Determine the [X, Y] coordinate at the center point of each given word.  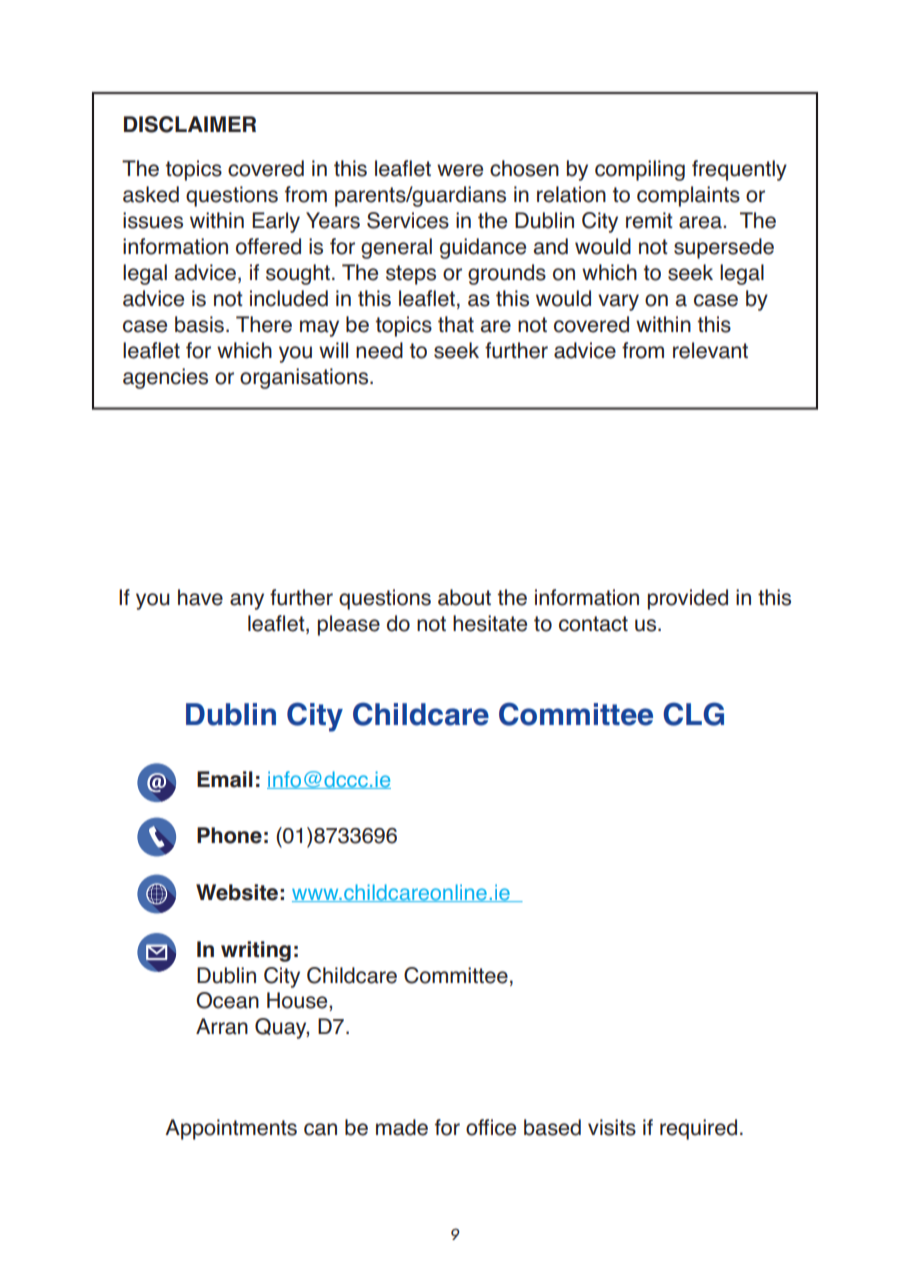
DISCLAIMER [190, 124]
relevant [710, 350]
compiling [640, 170]
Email [225, 779]
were [460, 170]
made [402, 1127]
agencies [165, 378]
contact [593, 624]
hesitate [490, 623]
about [464, 597]
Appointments [231, 1129]
